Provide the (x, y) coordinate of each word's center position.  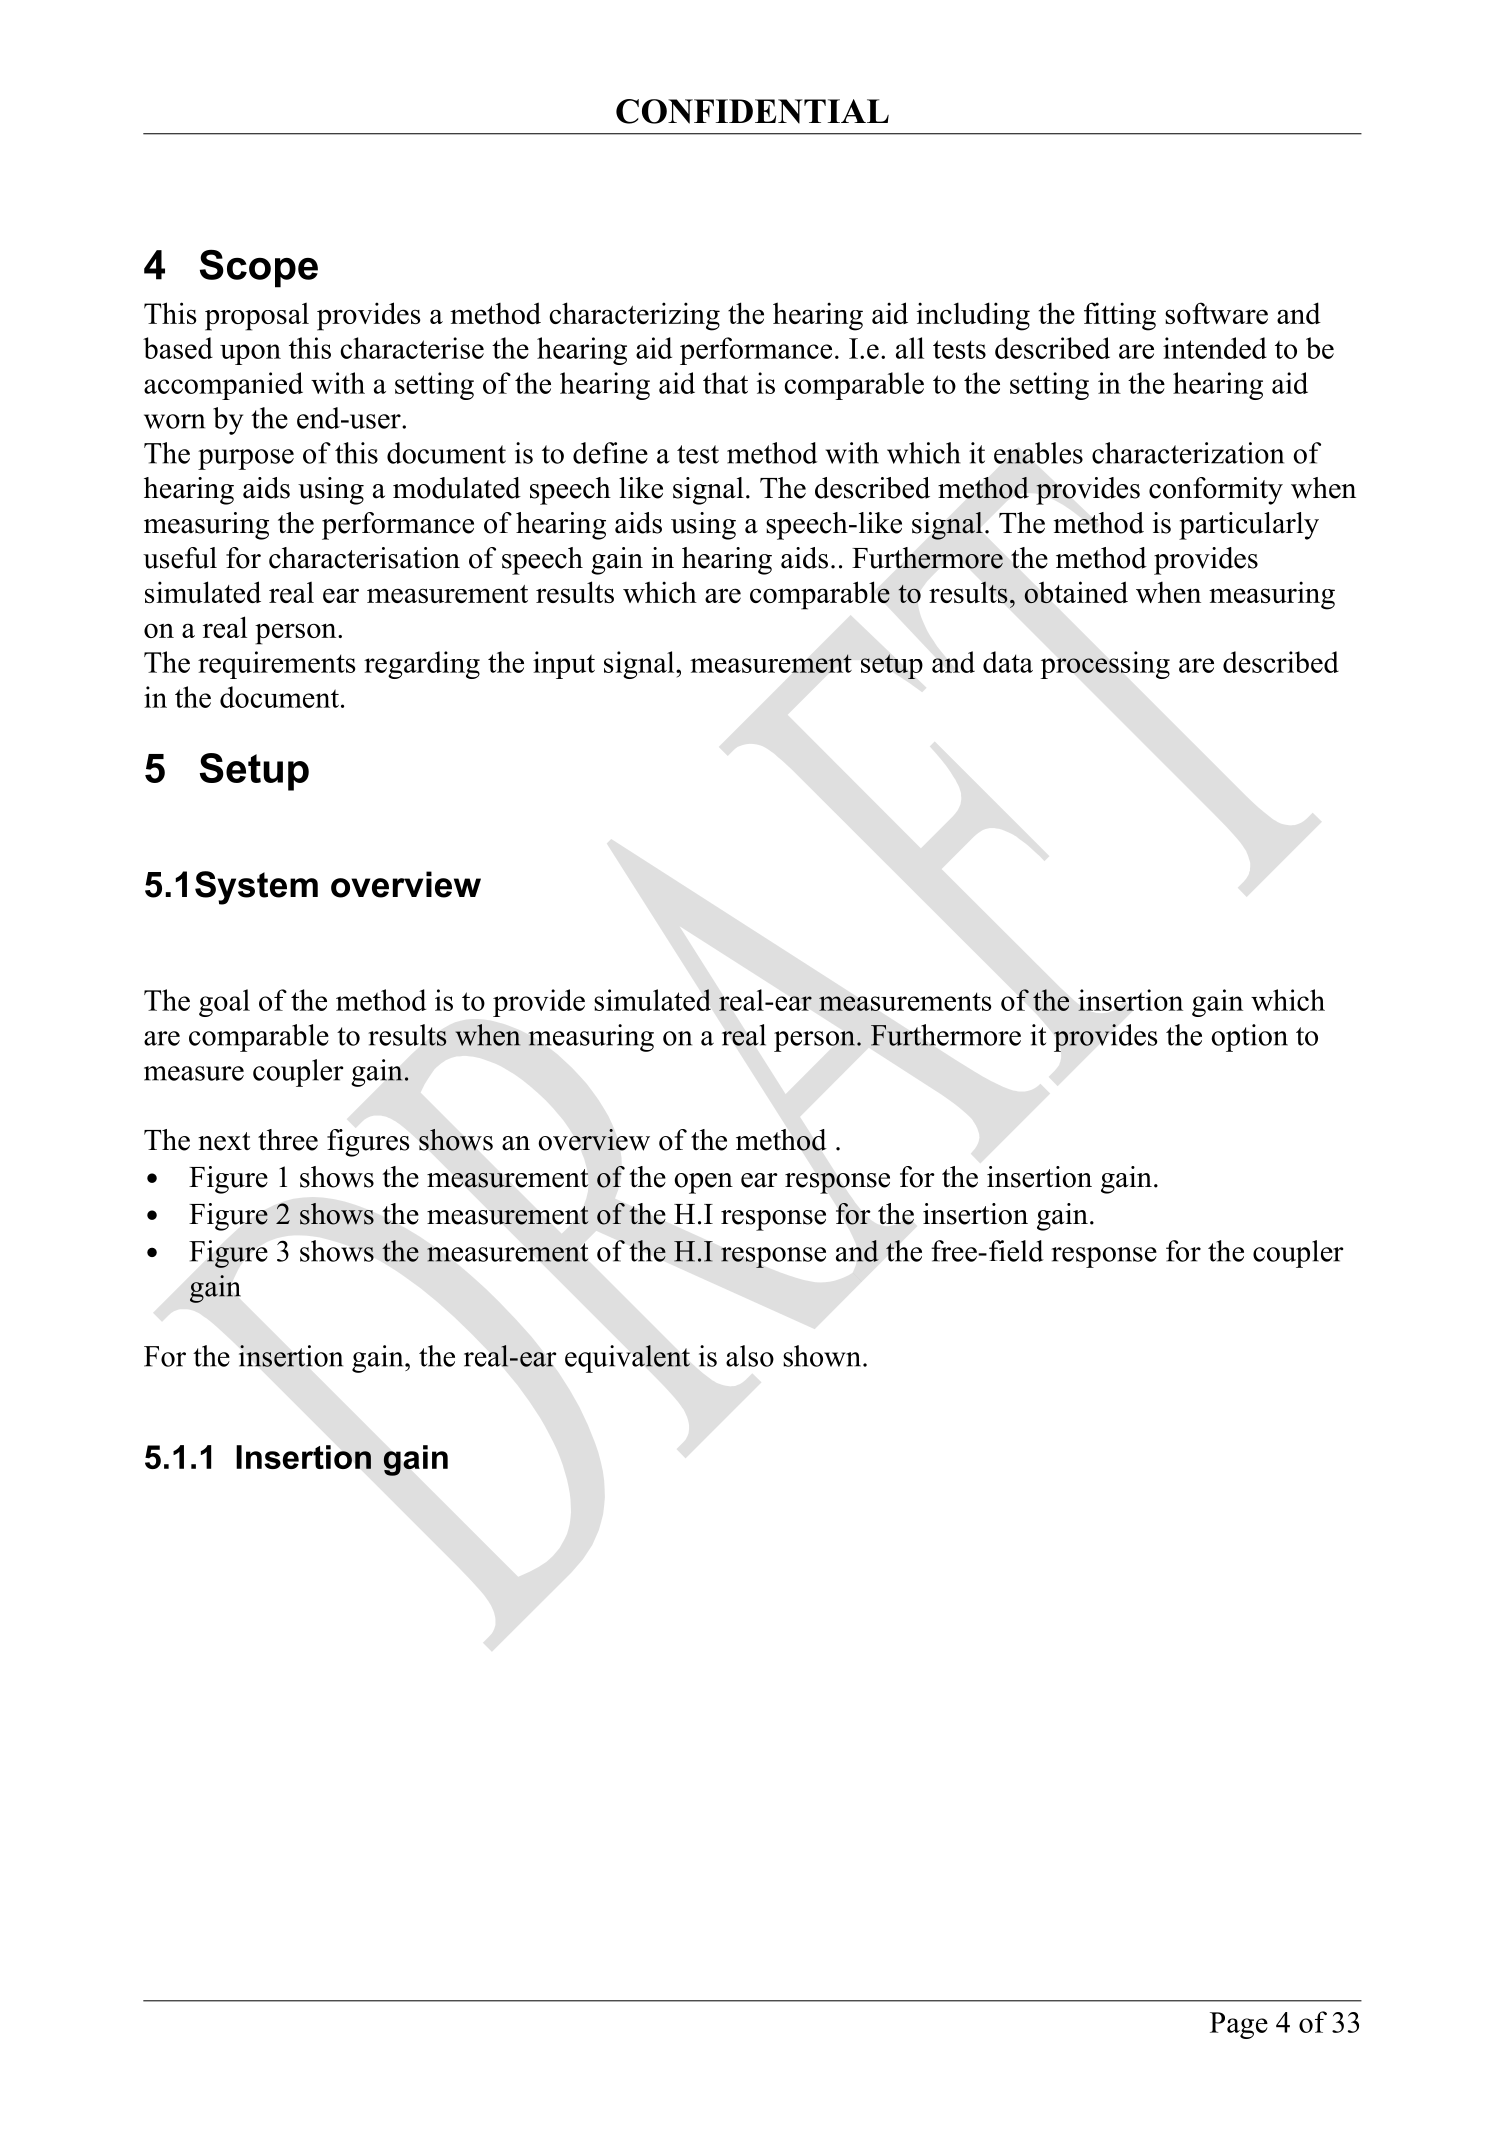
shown (823, 1356)
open (703, 1183)
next (224, 1141)
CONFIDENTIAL (752, 111)
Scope (259, 269)
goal (224, 1003)
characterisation (364, 558)
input (564, 665)
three (288, 1140)
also (750, 1356)
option (1249, 1038)
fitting (1120, 316)
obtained (1076, 592)
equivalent (627, 1359)
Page (1239, 2025)
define (610, 453)
